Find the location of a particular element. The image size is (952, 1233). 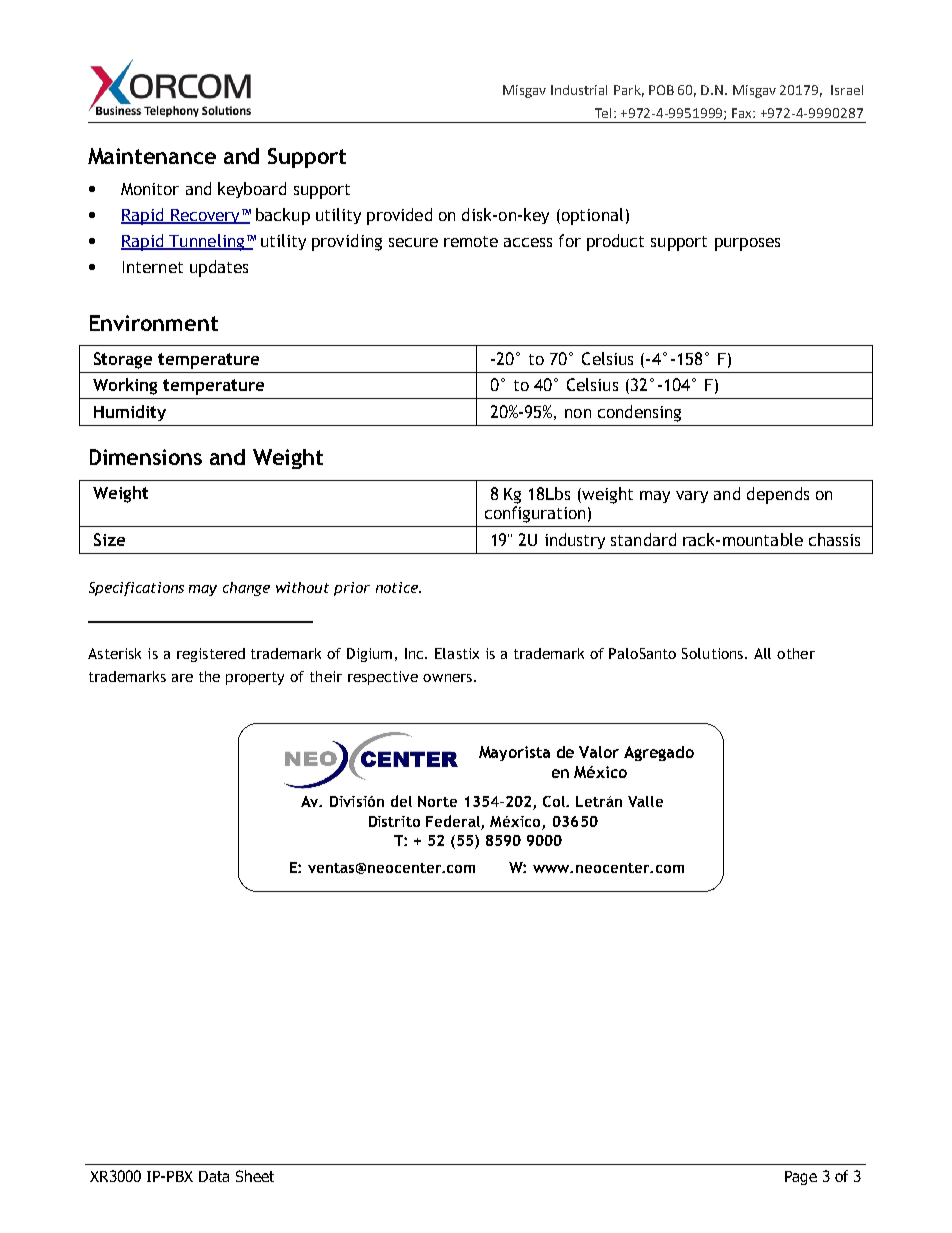

Maintenance is located at coordinates (152, 156).
